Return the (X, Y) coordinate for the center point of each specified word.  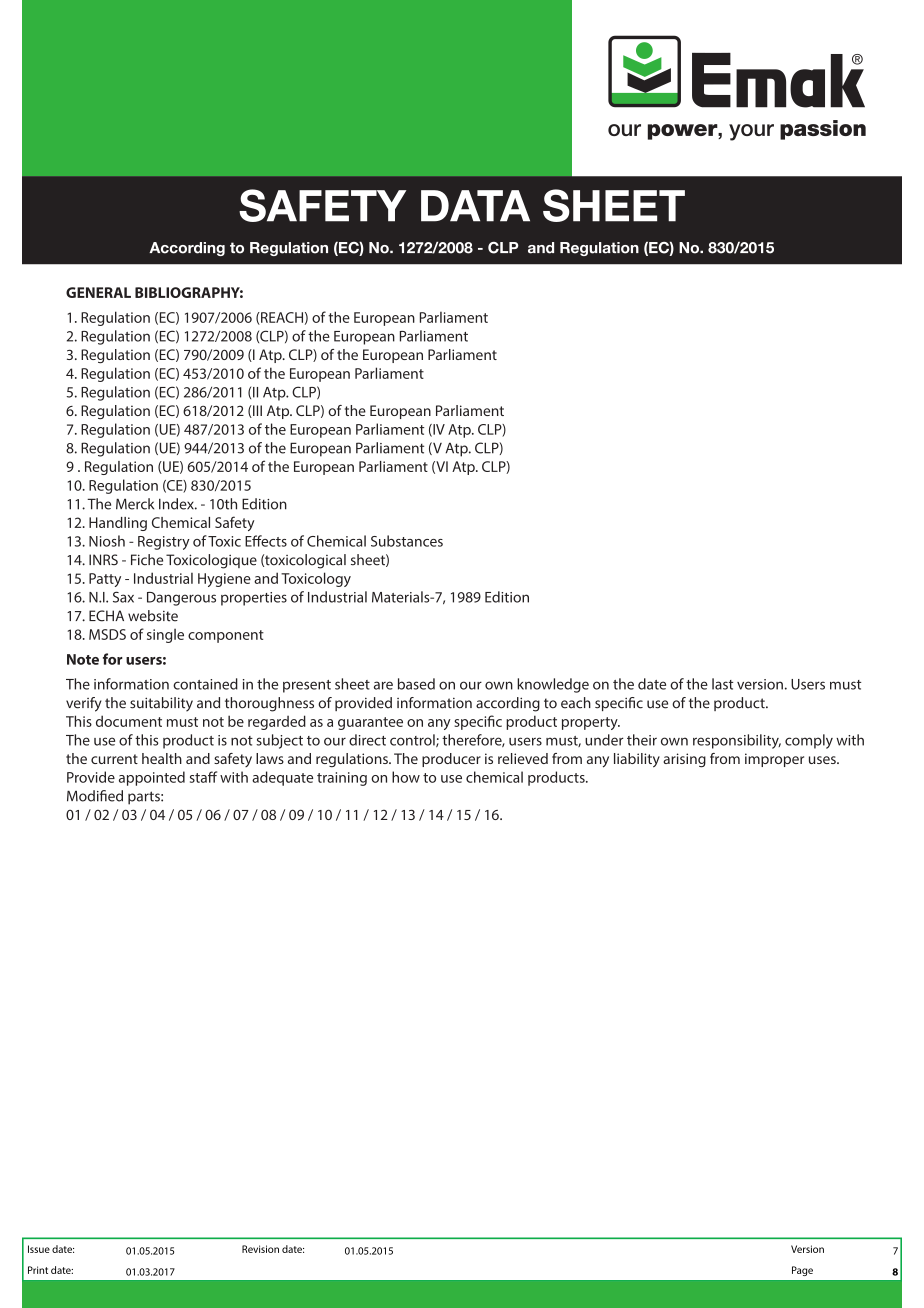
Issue (39, 1249)
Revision (260, 1249)
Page (802, 1271)
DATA (475, 206)
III (256, 411)
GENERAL (98, 292)
